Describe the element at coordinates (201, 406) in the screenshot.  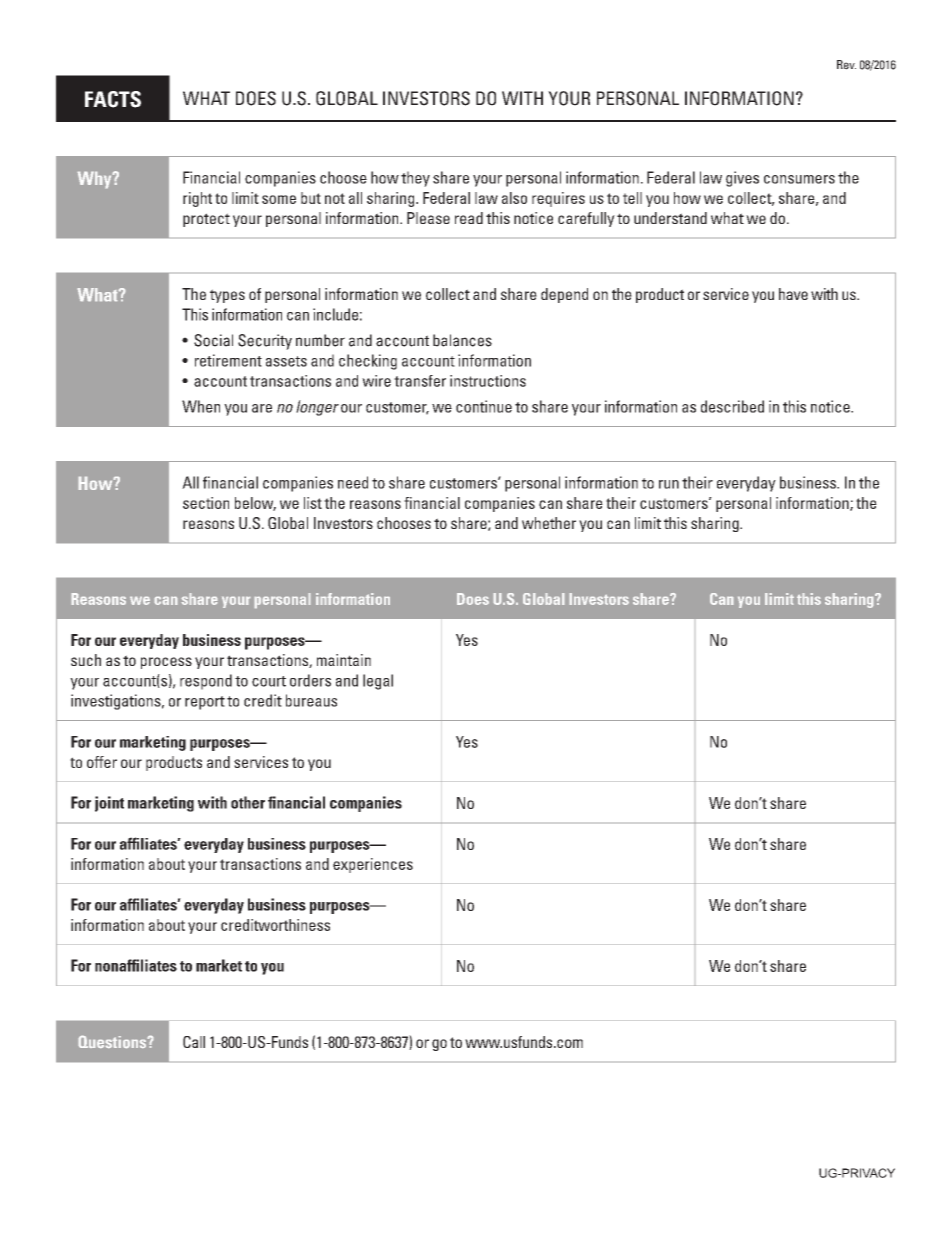
I see `When` at that location.
